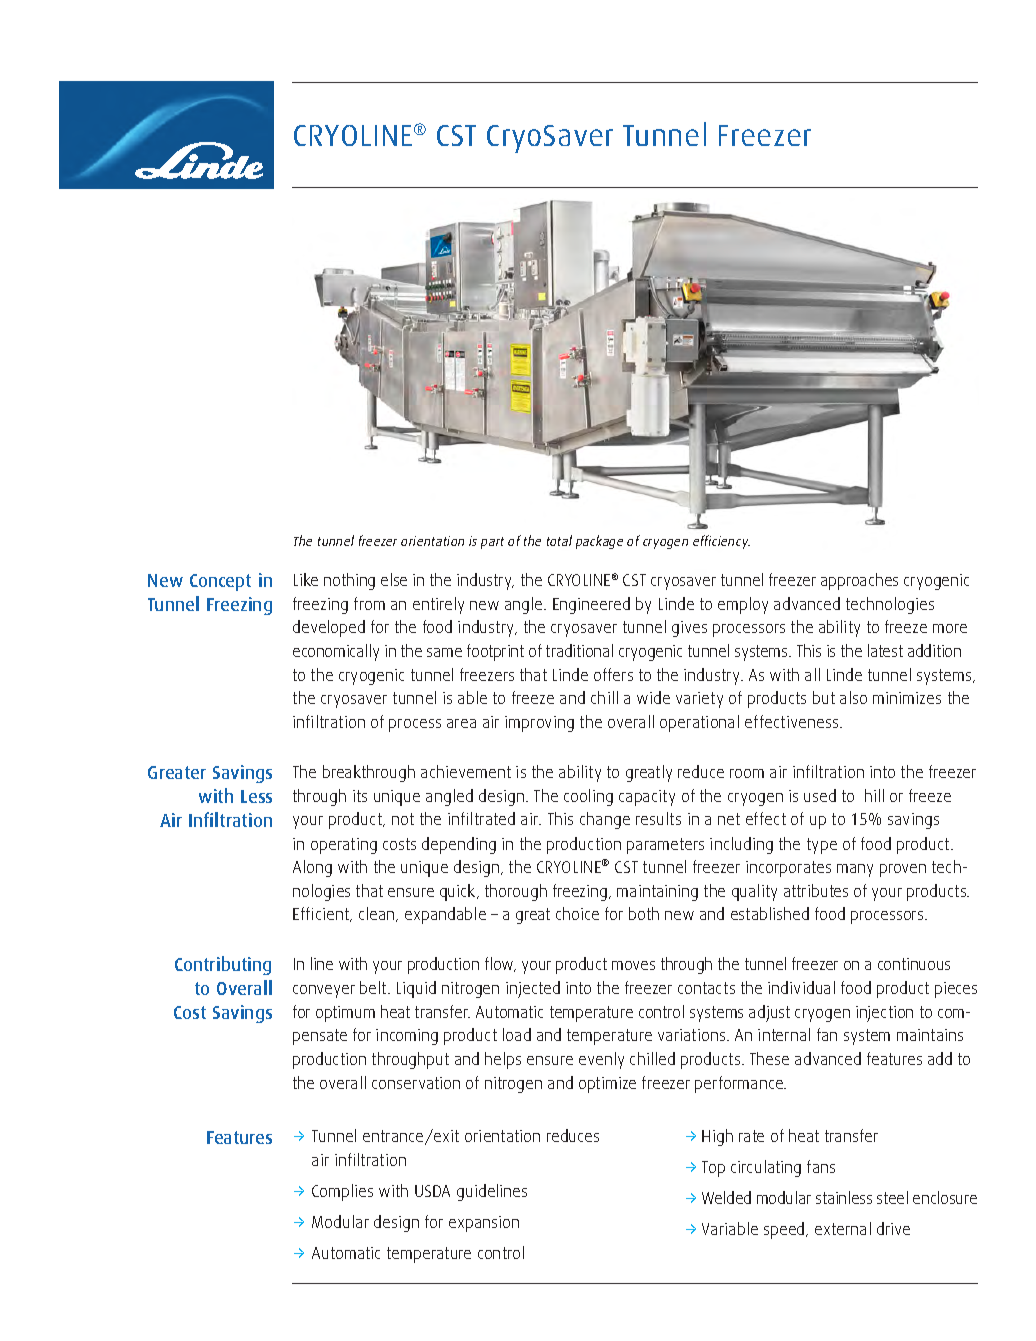 Image resolution: width=1036 pixels, height=1341 pixels. Describe the element at coordinates (342, 1192) in the screenshot. I see `Complies` at that location.
